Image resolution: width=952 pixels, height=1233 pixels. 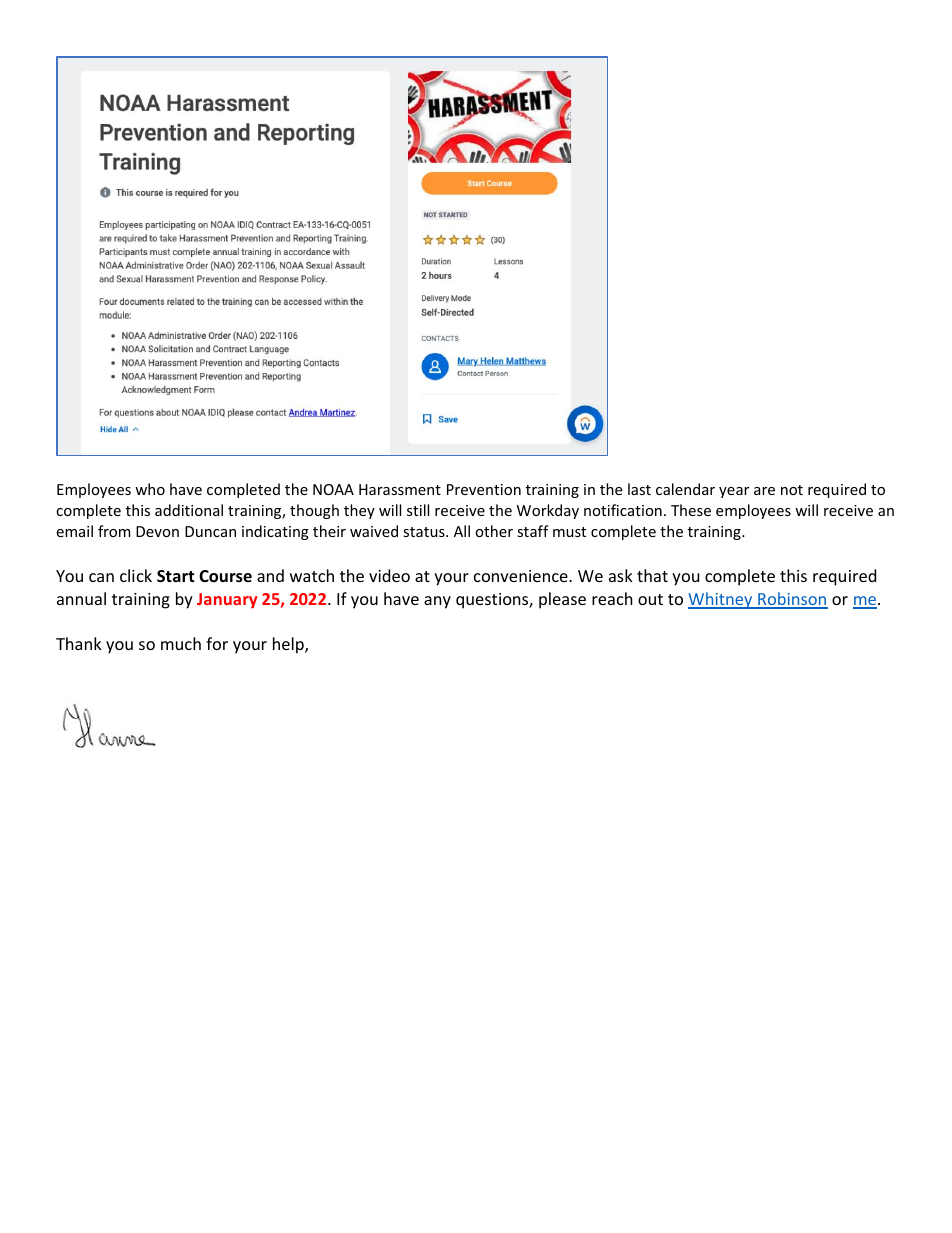 What do you see at coordinates (462, 531) in the image?
I see `All` at bounding box center [462, 531].
